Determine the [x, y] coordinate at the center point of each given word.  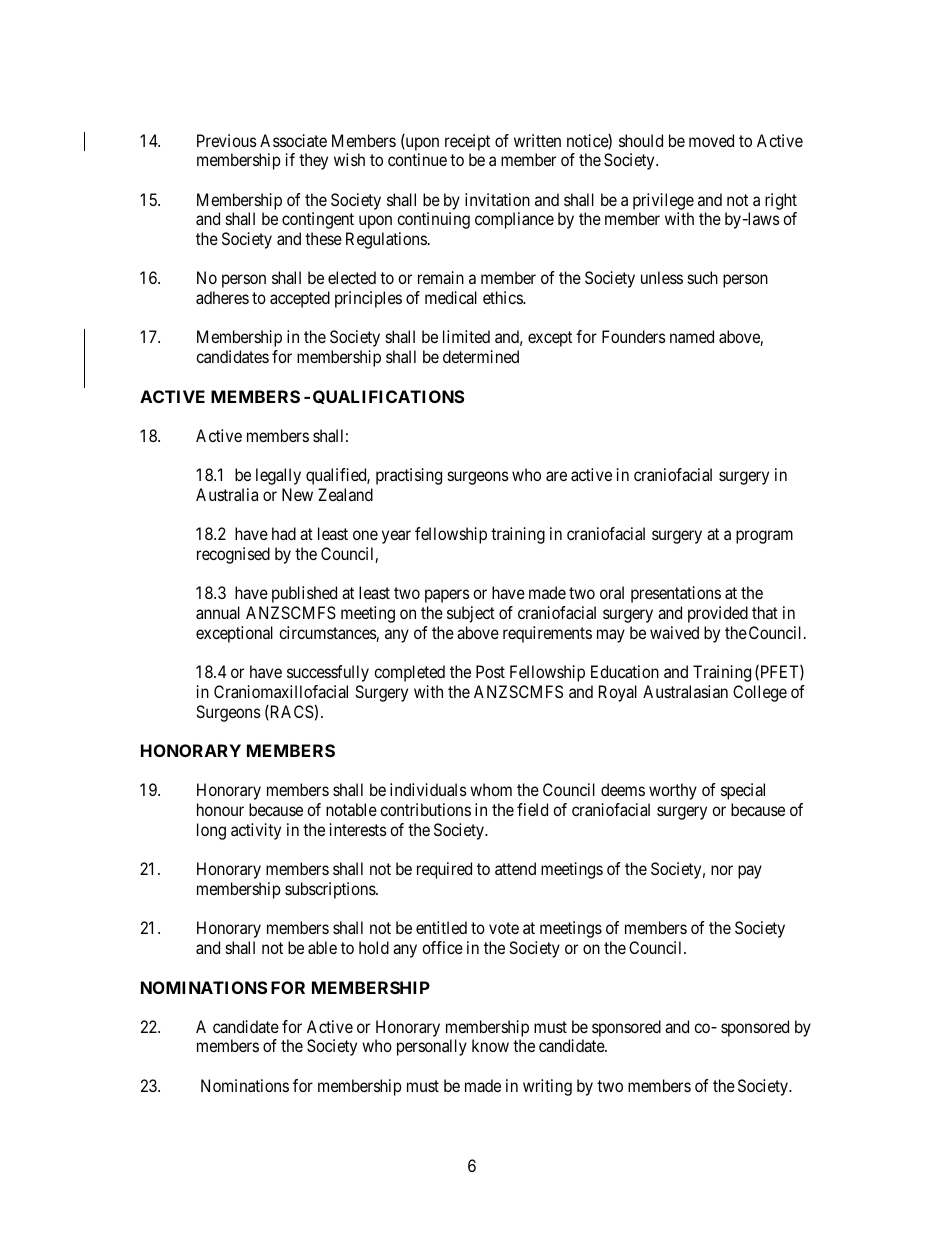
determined [481, 356]
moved [711, 140]
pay [750, 872]
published [304, 594]
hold [374, 947]
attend [515, 868]
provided [718, 614]
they [313, 161]
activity [256, 831]
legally [278, 476]
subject [471, 614]
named [692, 336]
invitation [497, 199]
